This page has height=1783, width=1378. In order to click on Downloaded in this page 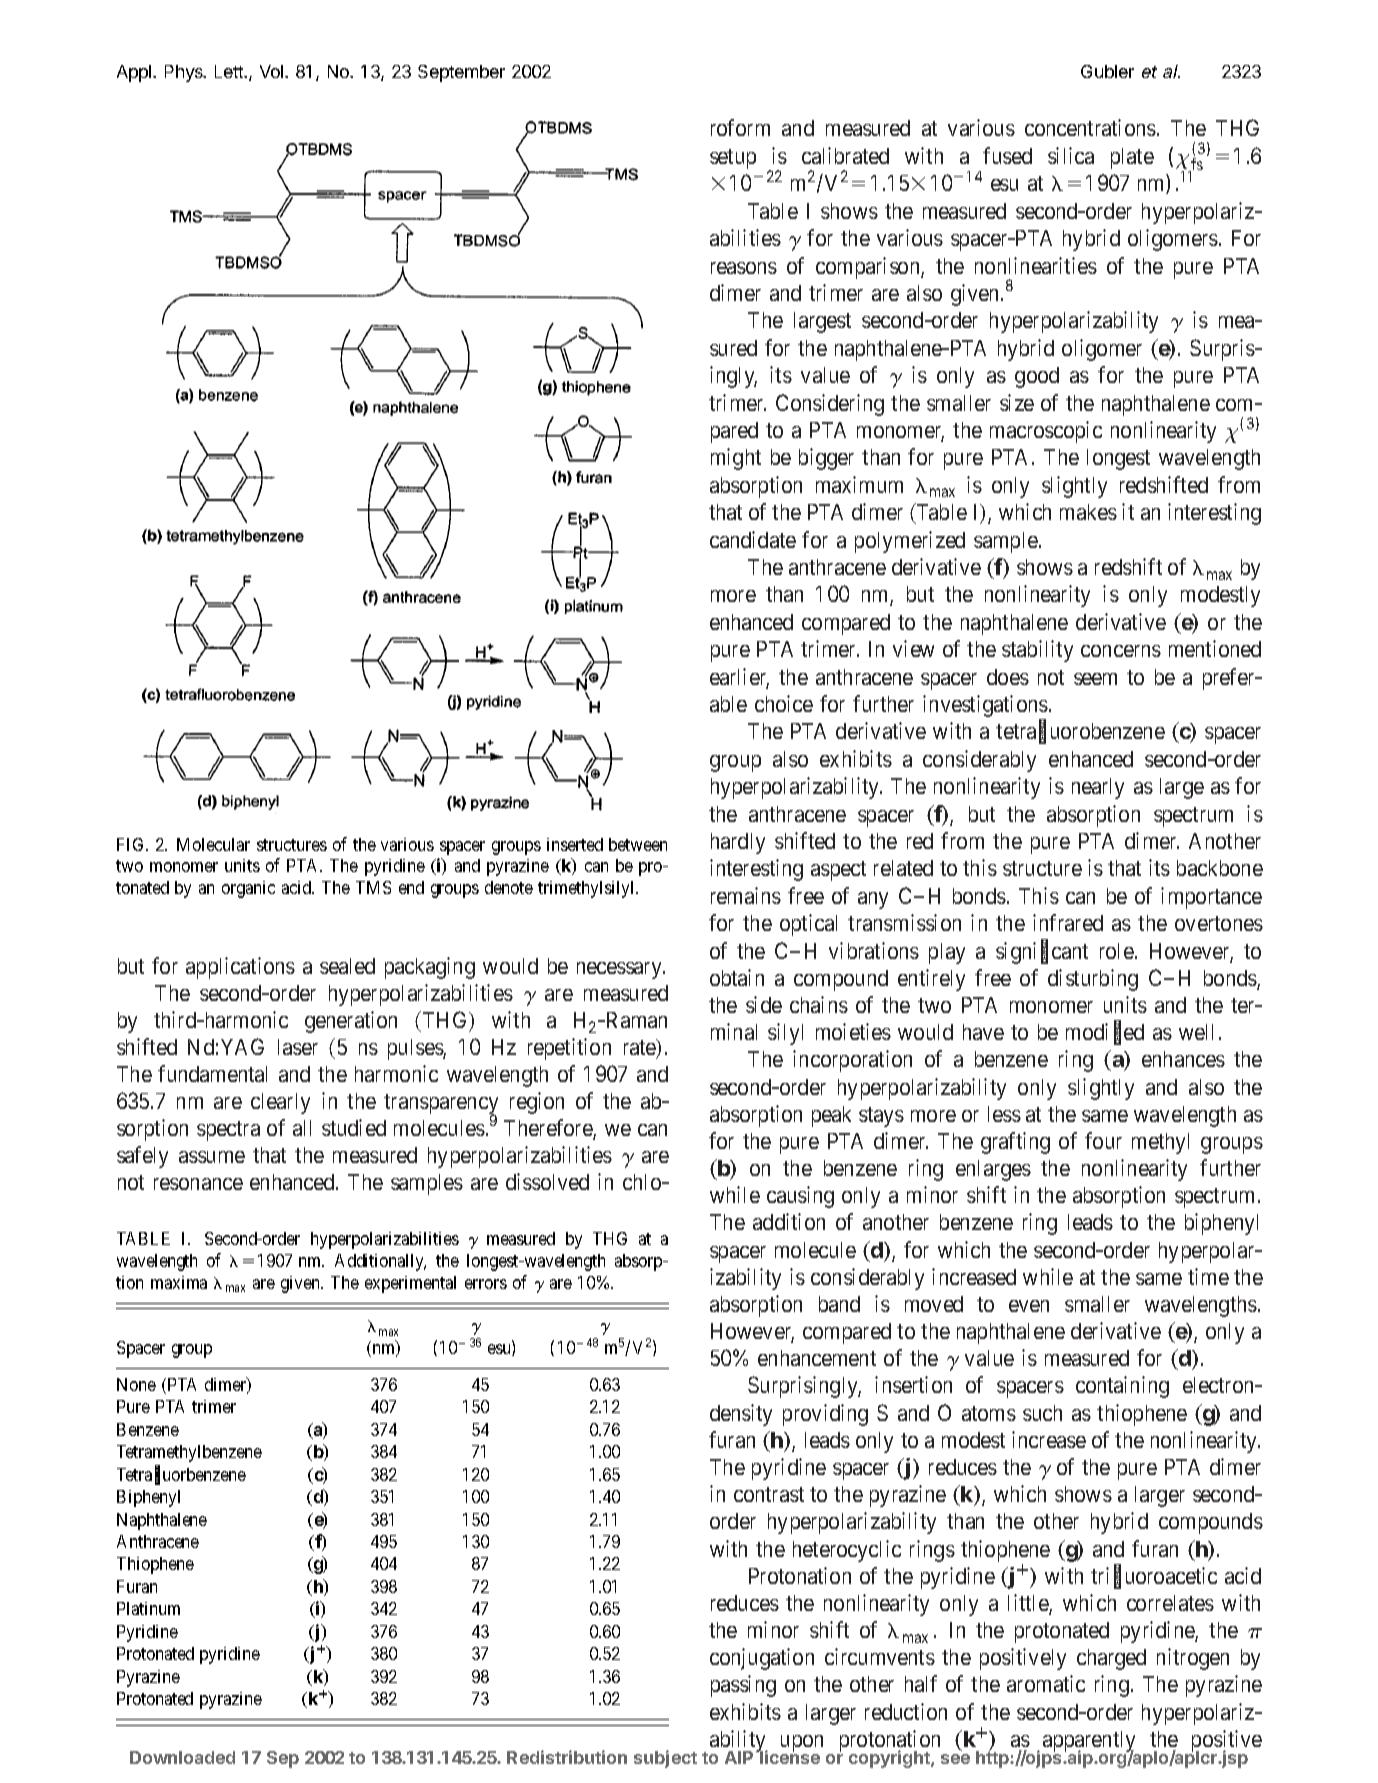, I will do `click(182, 1757)`.
